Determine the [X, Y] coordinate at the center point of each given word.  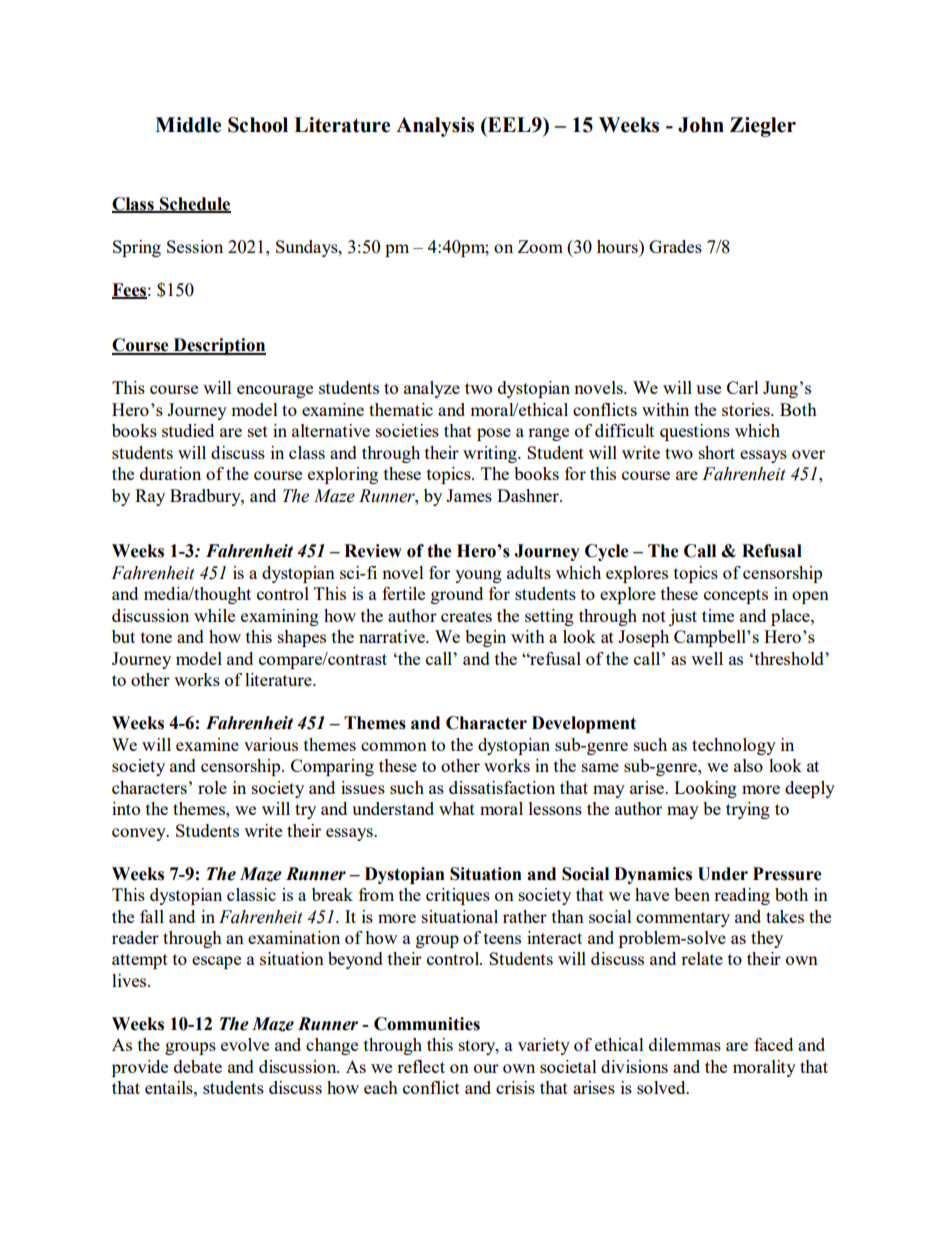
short [717, 452]
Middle [188, 125]
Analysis [435, 127]
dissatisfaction [502, 787]
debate [198, 1066]
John [701, 125]
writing [491, 454]
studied [188, 430]
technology [734, 746]
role [212, 787]
